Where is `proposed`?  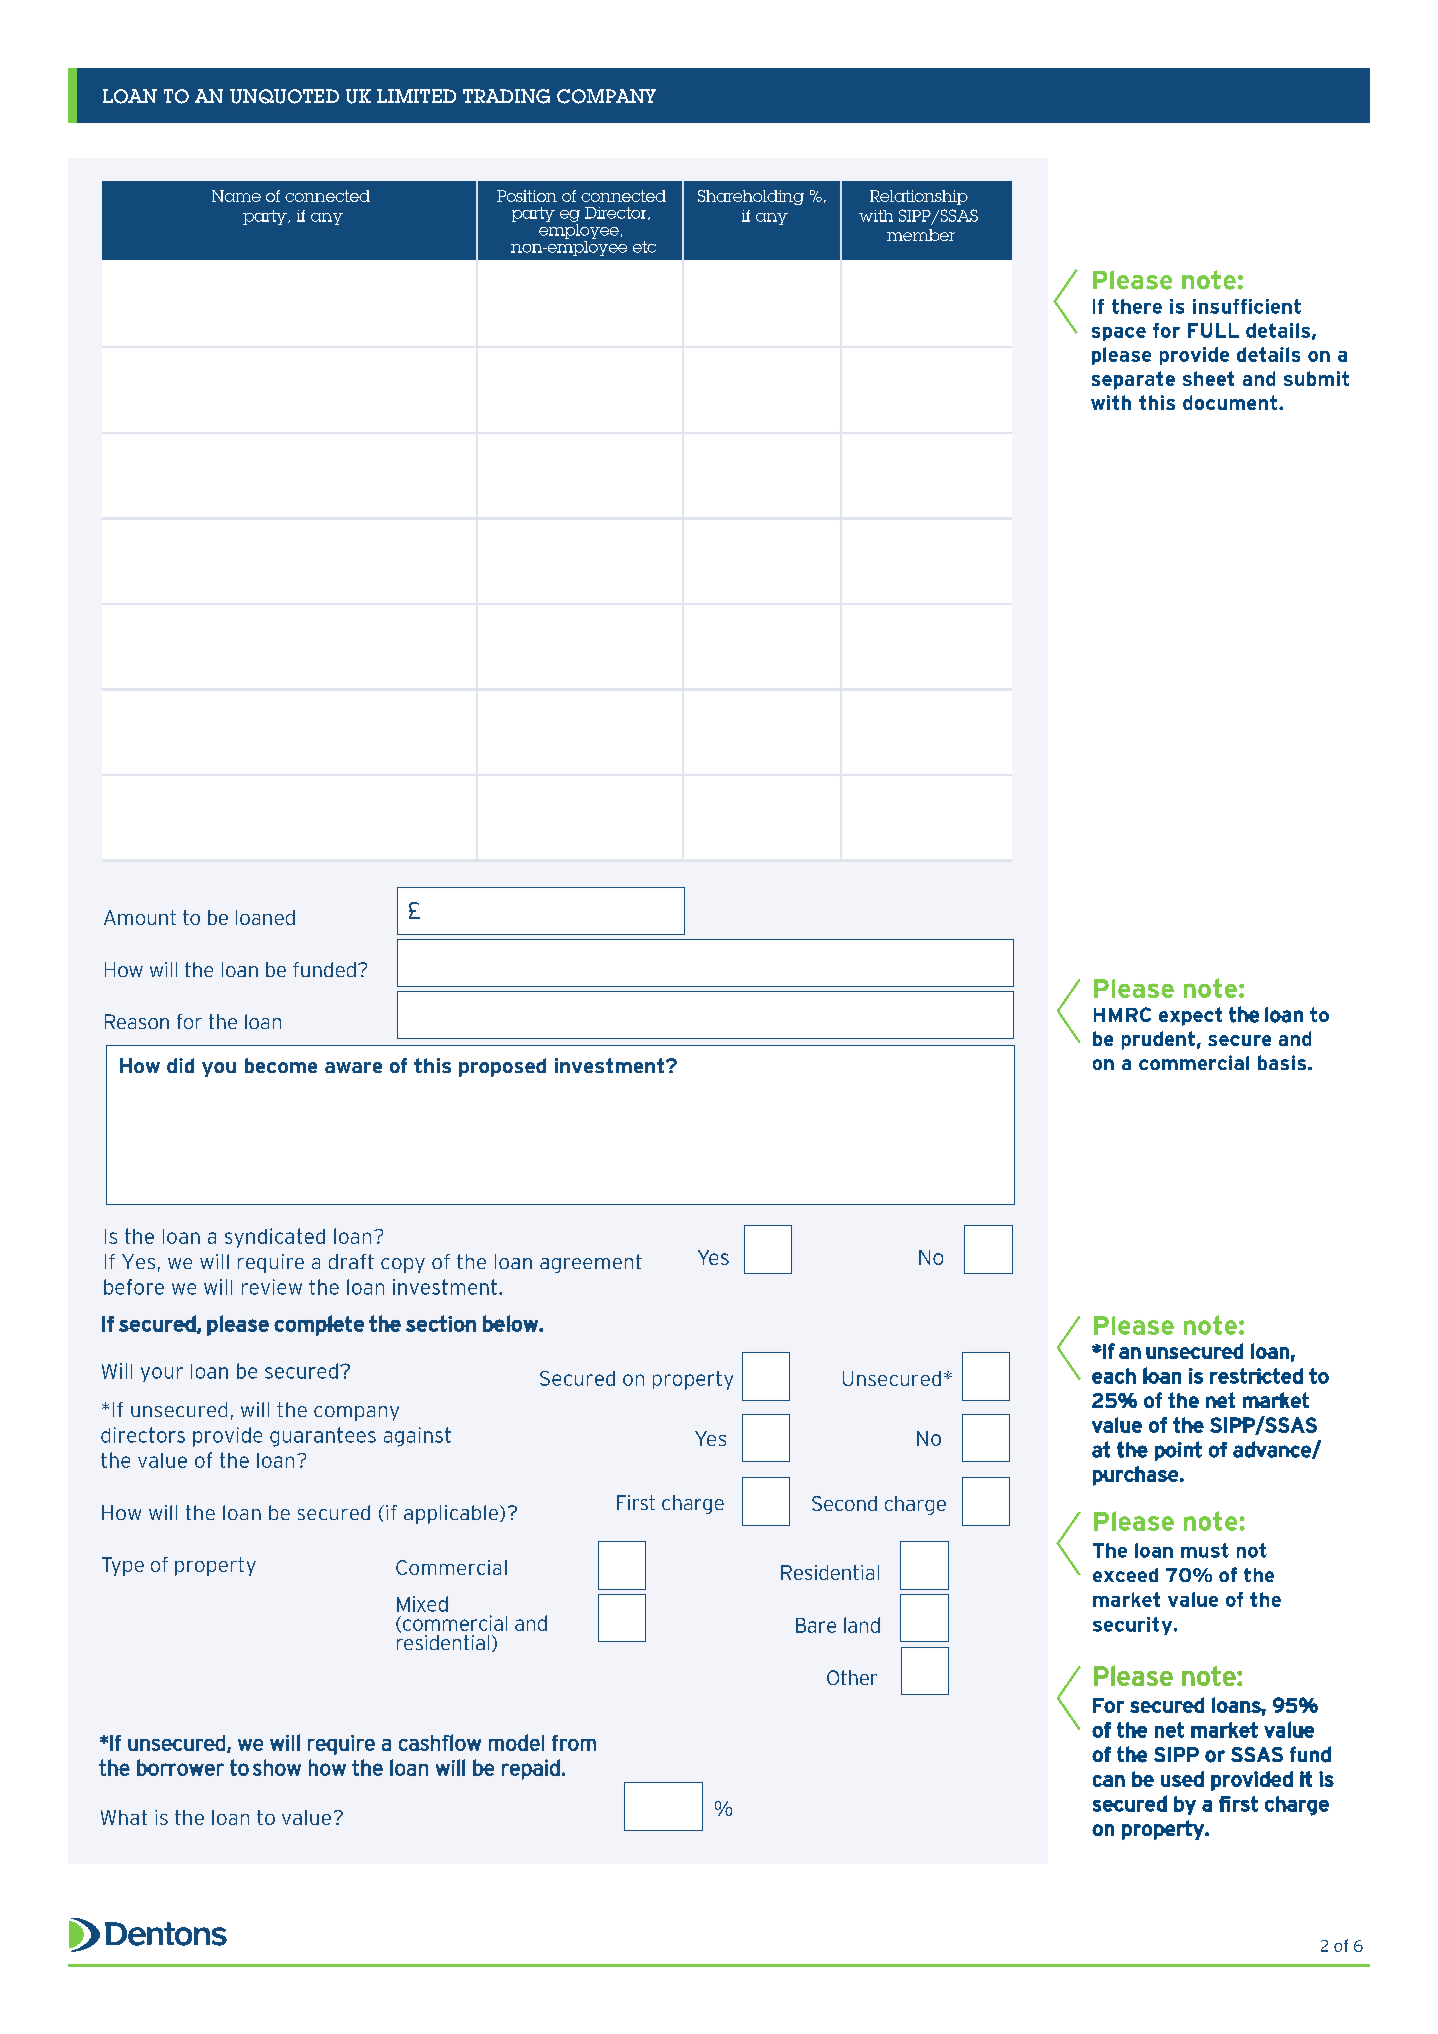 proposed is located at coordinates (502, 1067).
